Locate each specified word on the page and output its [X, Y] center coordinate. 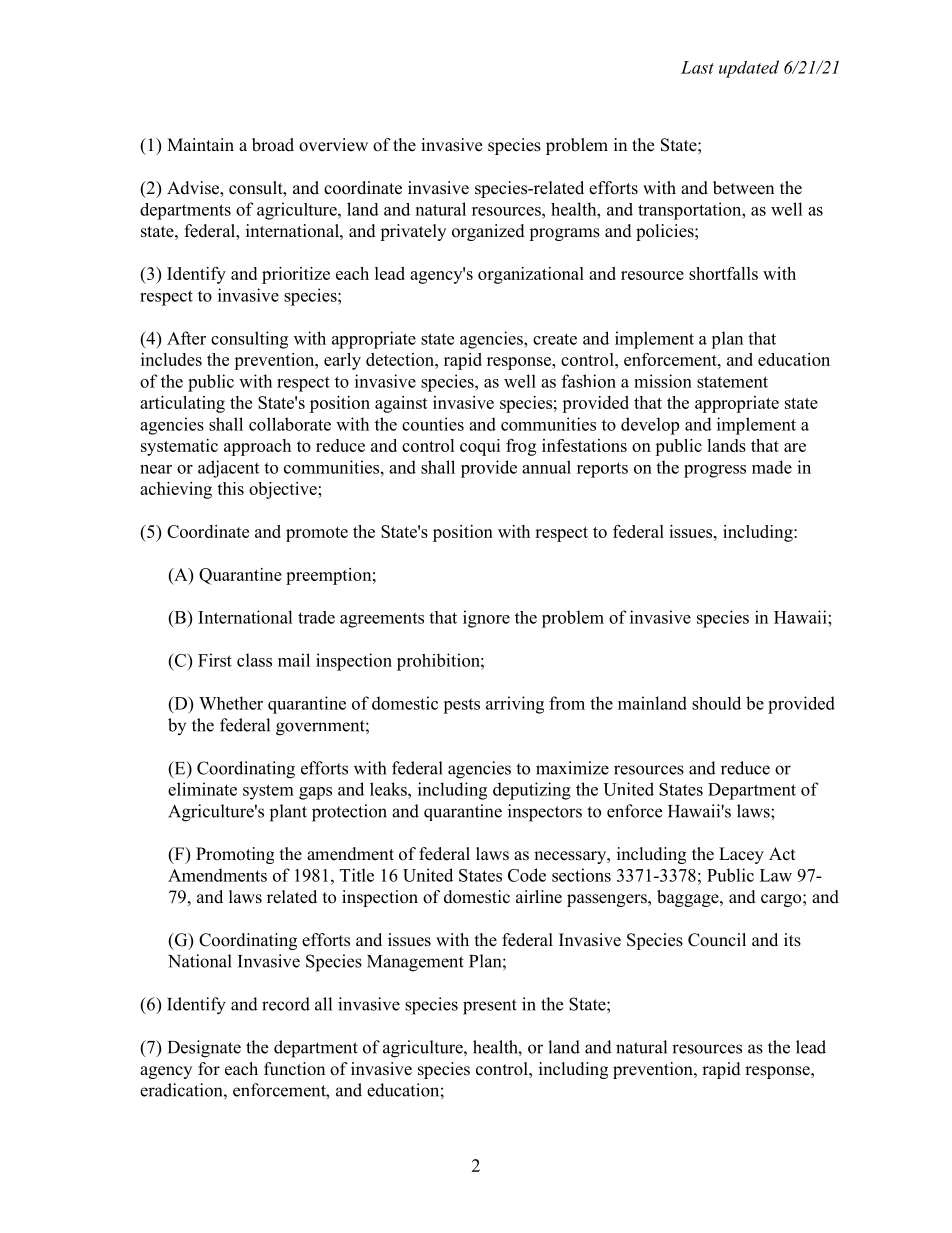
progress [715, 471]
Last [697, 67]
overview [333, 145]
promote [317, 534]
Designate [204, 1049]
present [490, 1007]
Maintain [200, 144]
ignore [486, 619]
